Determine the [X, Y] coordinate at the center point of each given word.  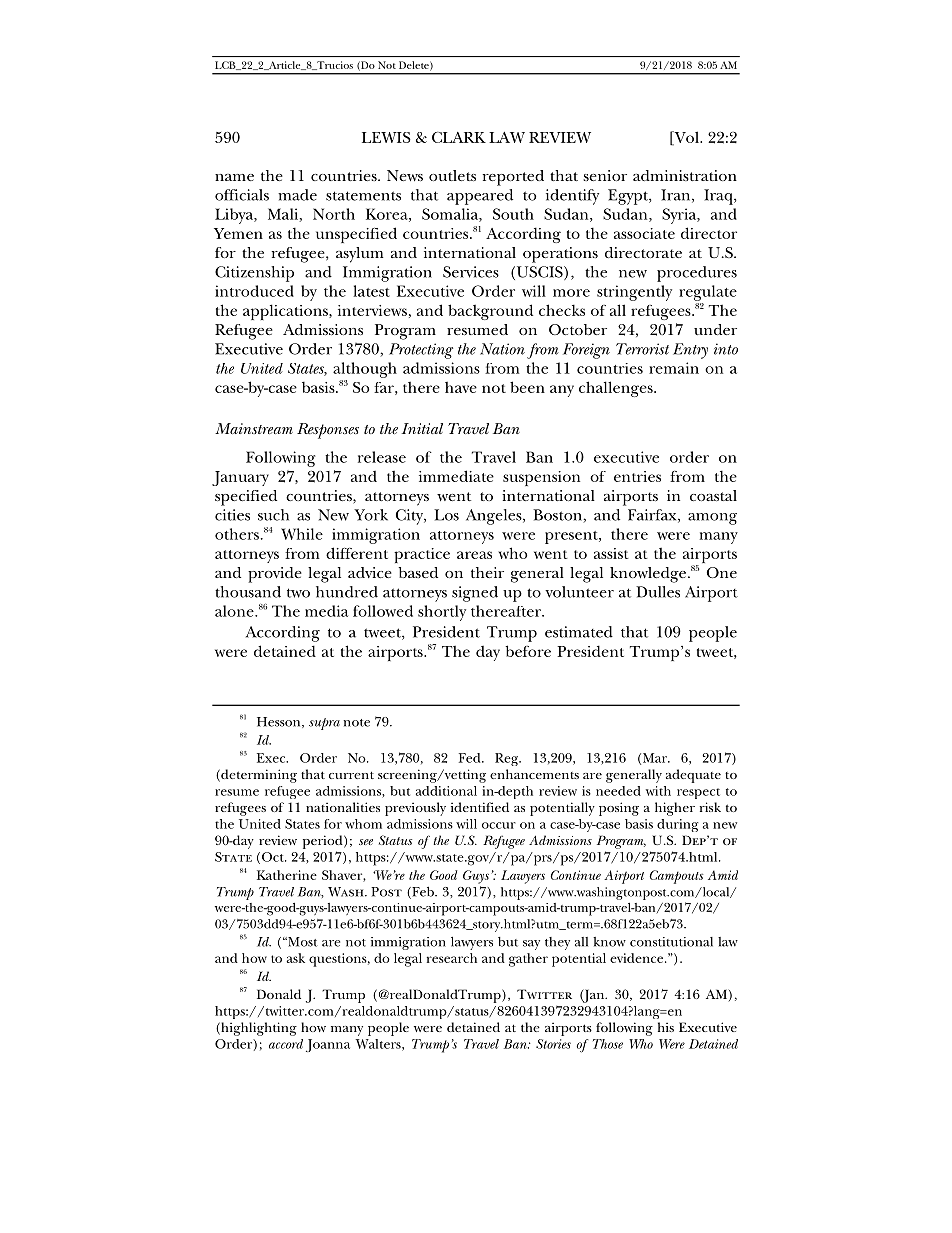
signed [475, 594]
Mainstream [254, 428]
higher [675, 809]
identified [480, 807]
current [351, 775]
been [527, 387]
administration [685, 175]
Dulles [658, 592]
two [298, 593]
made [297, 195]
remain [674, 368]
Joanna [328, 1045]
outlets [452, 175]
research [452, 958]
